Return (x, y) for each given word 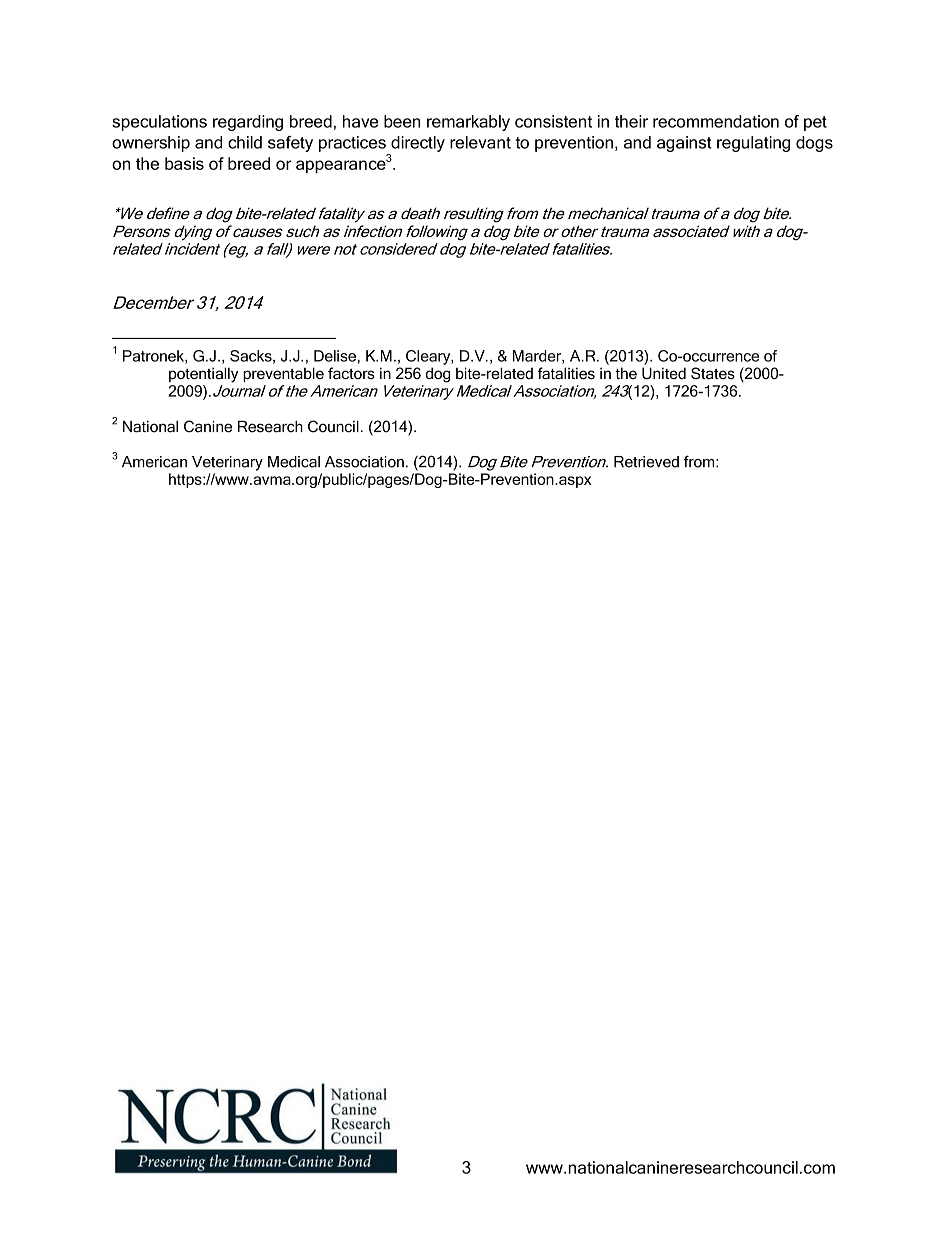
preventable (283, 374)
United (664, 373)
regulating (753, 144)
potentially (203, 375)
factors (351, 373)
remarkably (468, 123)
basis (184, 163)
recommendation (716, 121)
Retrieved (646, 462)
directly (418, 144)
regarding (248, 123)
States (713, 373)
